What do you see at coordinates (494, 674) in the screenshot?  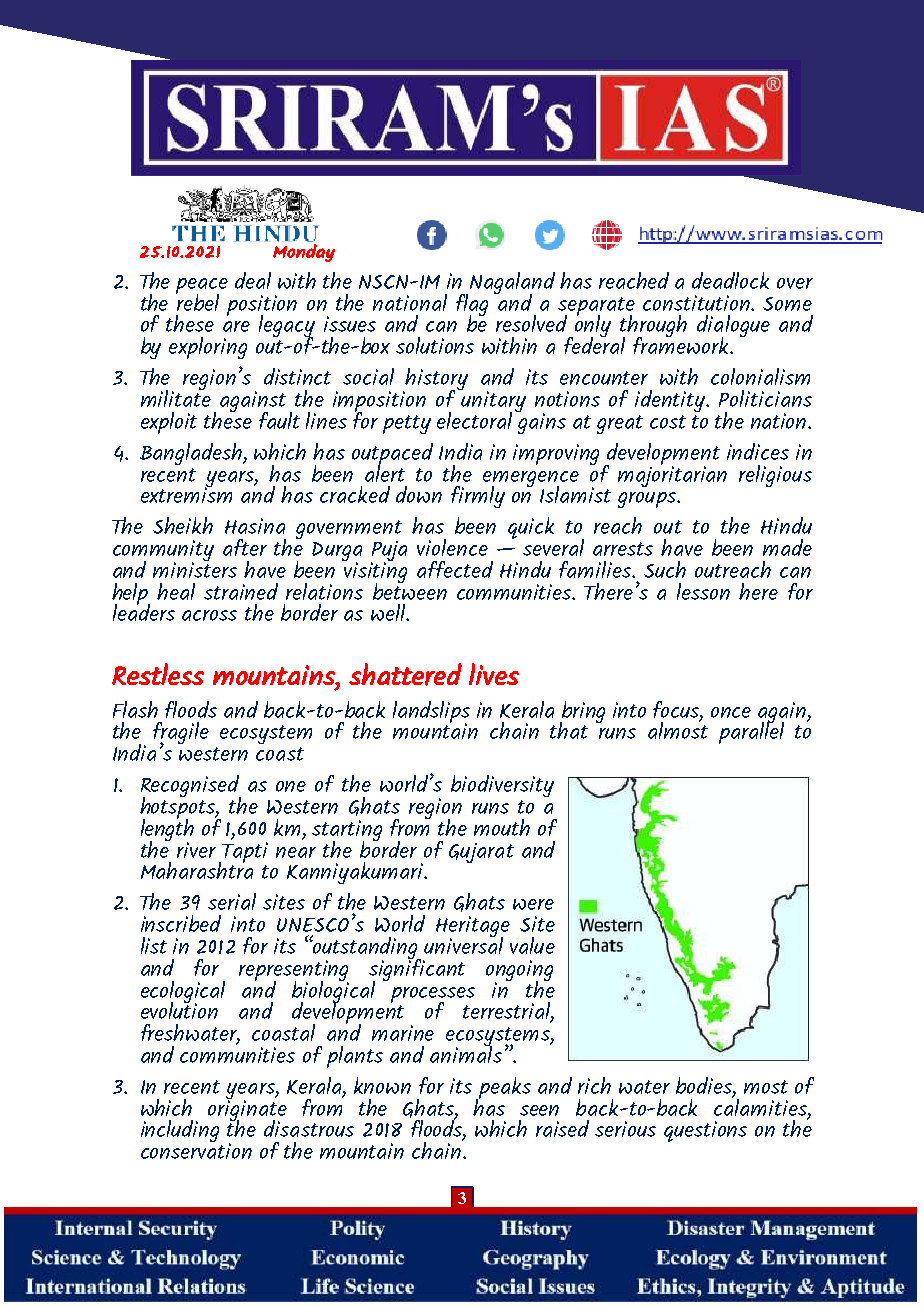 I see `lives` at bounding box center [494, 674].
